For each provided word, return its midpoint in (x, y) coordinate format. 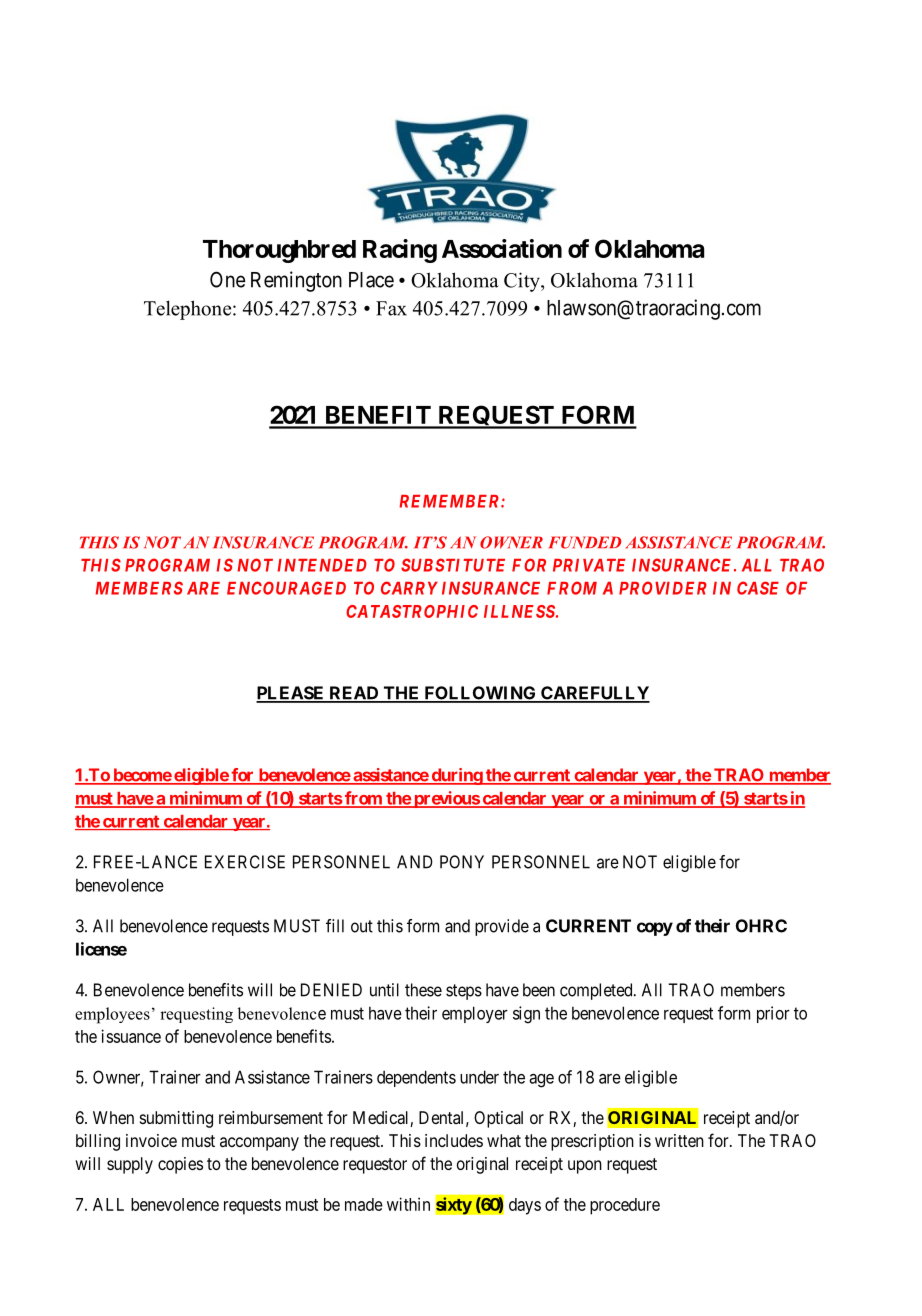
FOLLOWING (480, 694)
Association (502, 248)
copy (655, 929)
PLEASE (291, 694)
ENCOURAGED (286, 588)
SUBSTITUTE (453, 565)
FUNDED (585, 542)
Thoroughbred (279, 251)
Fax (391, 308)
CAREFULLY (594, 694)
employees (112, 1015)
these (423, 990)
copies (180, 1165)
